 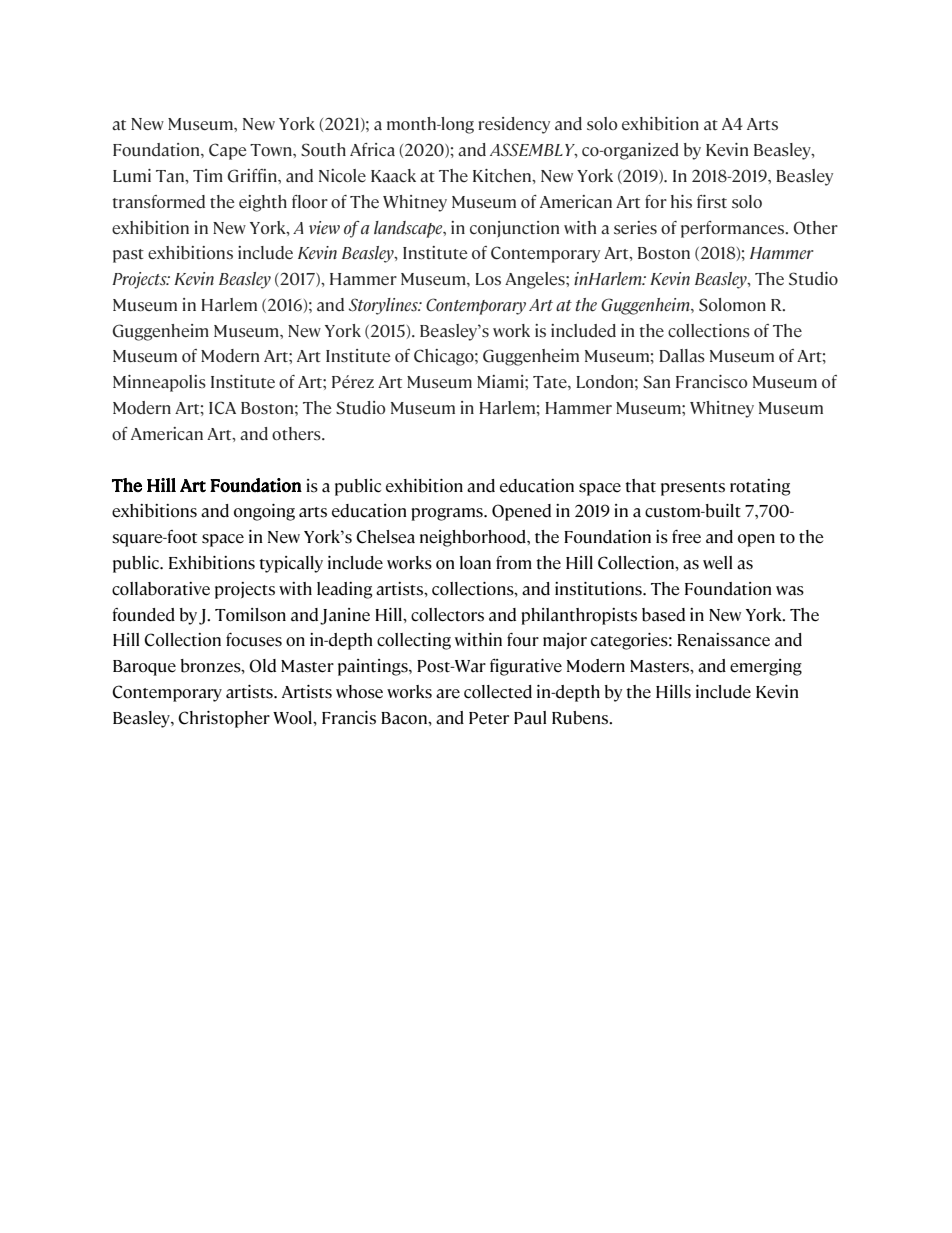 What do you see at coordinates (514, 125) in the image?
I see `residency` at bounding box center [514, 125].
